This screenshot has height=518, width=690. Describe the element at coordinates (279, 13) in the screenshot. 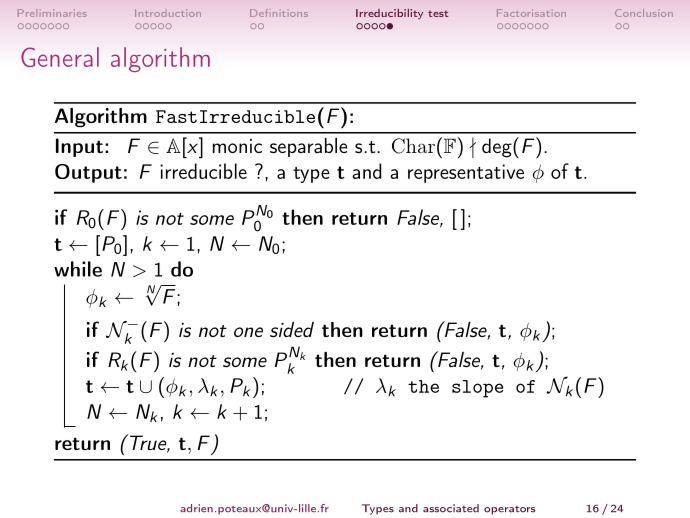

I see `Definitions` at that location.
